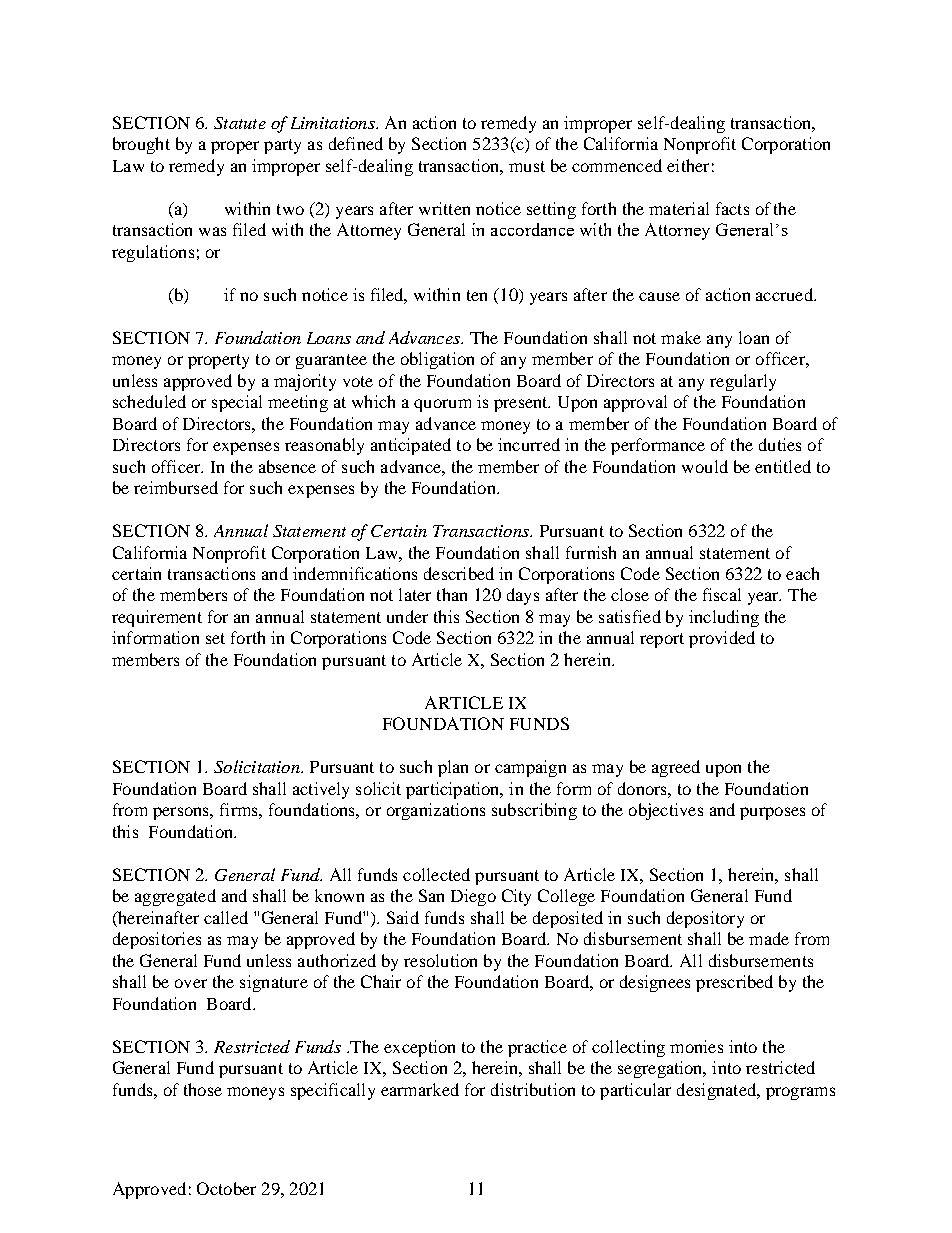 This page has width=952, height=1233. Describe the element at coordinates (442, 405) in the page. I see `quorum` at that location.
